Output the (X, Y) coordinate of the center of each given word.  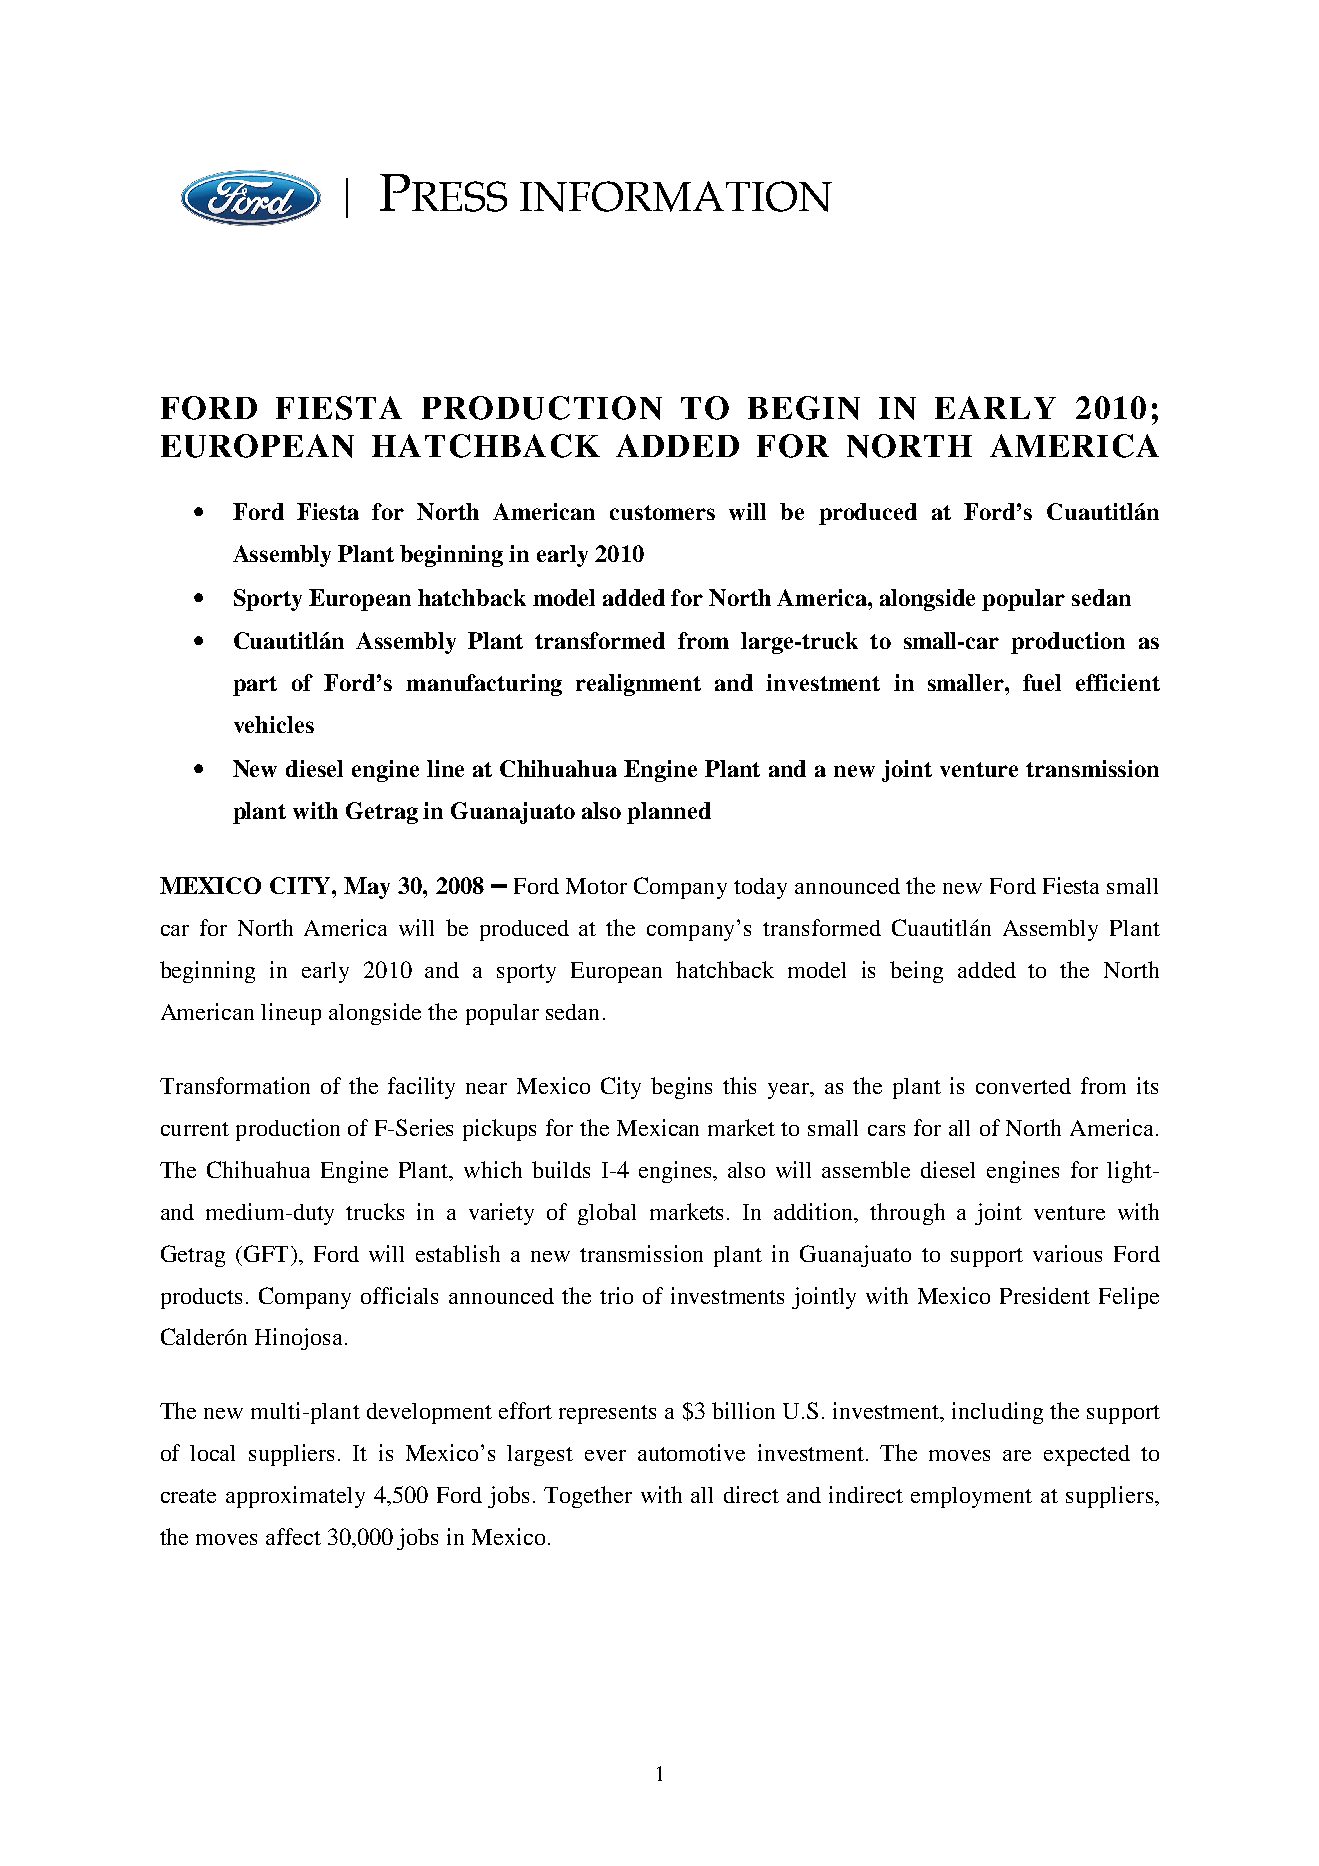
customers (662, 512)
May (367, 888)
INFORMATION (676, 196)
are (1017, 1455)
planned (669, 813)
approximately (295, 1497)
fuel (1042, 682)
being (916, 972)
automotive (691, 1452)
